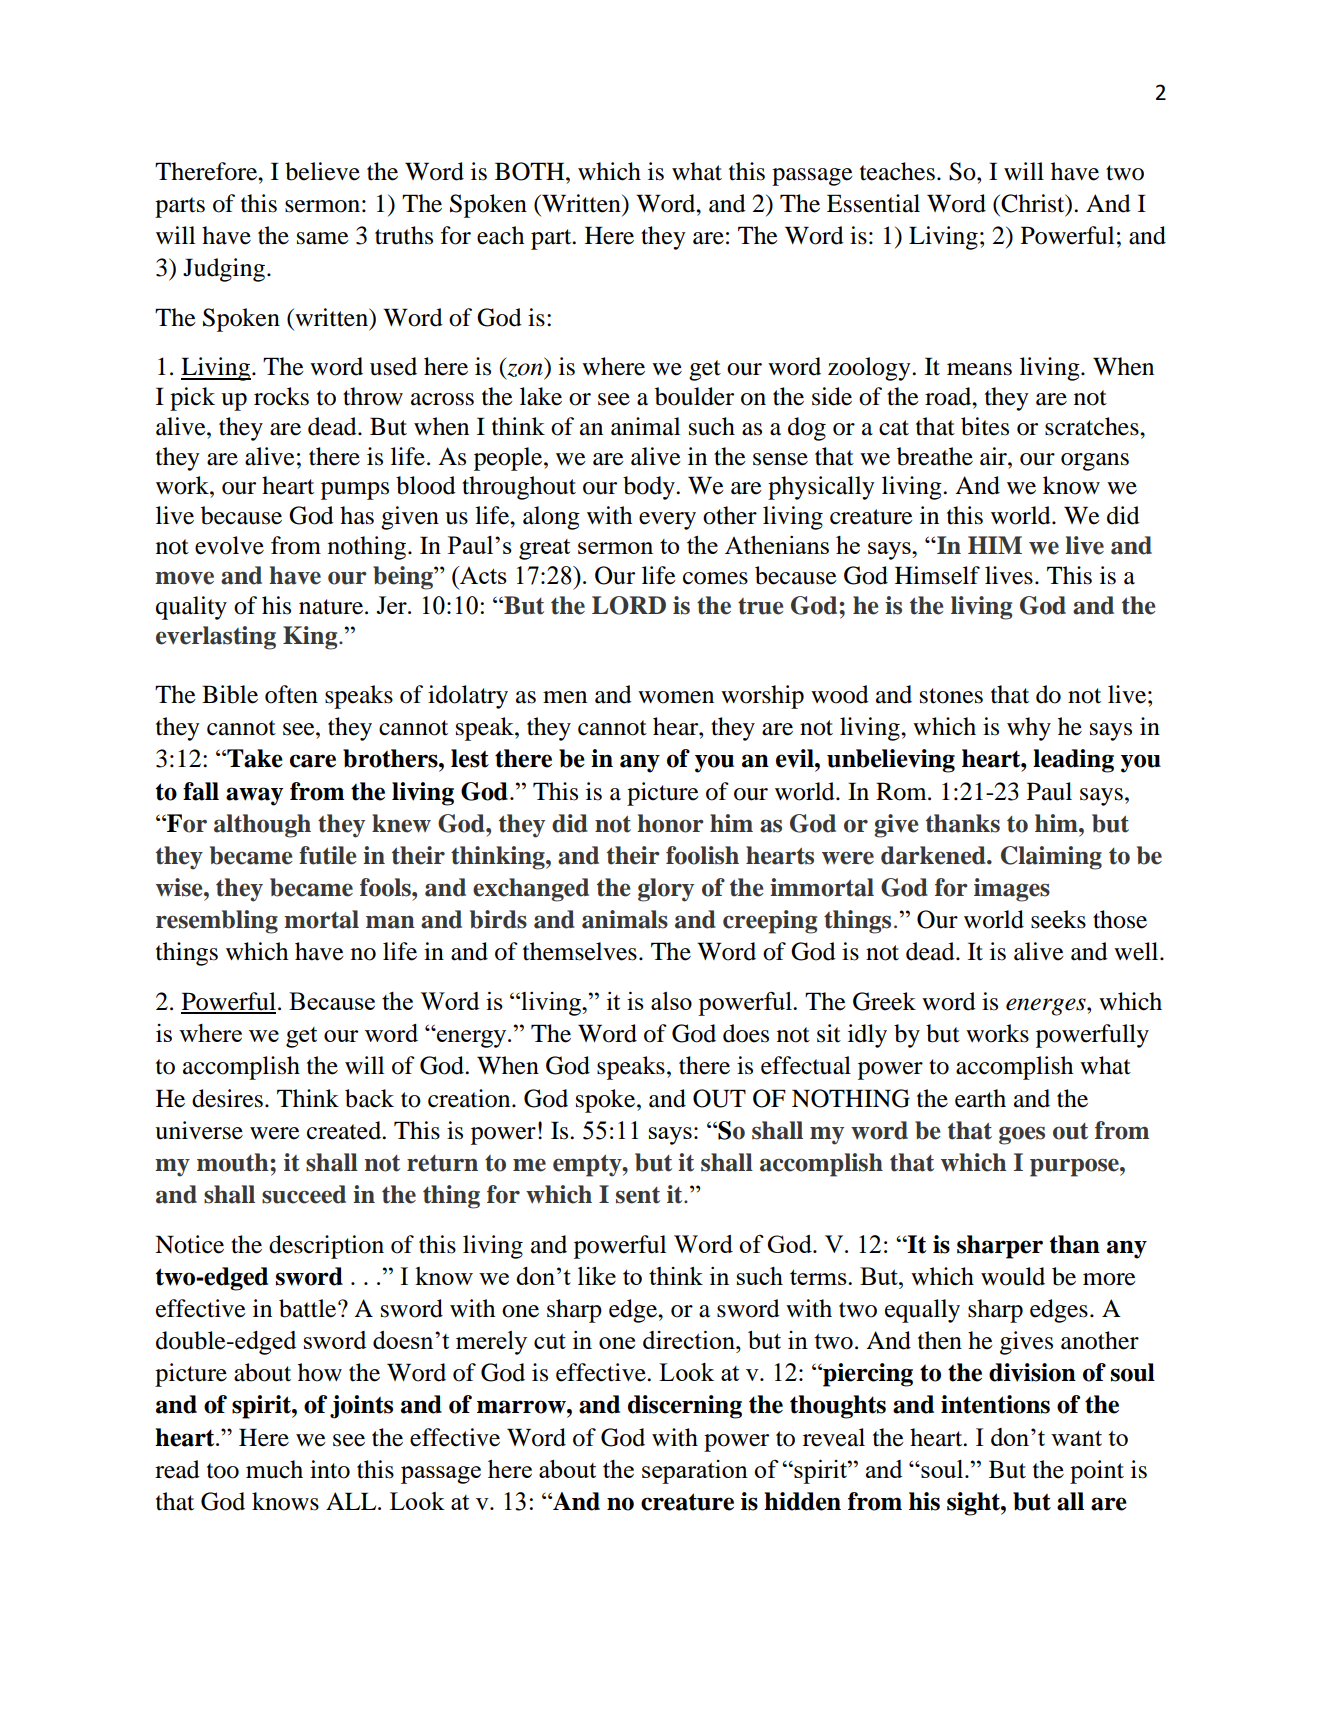 This image has height=1711, width=1322. I want to click on Christ, so click(1033, 204).
